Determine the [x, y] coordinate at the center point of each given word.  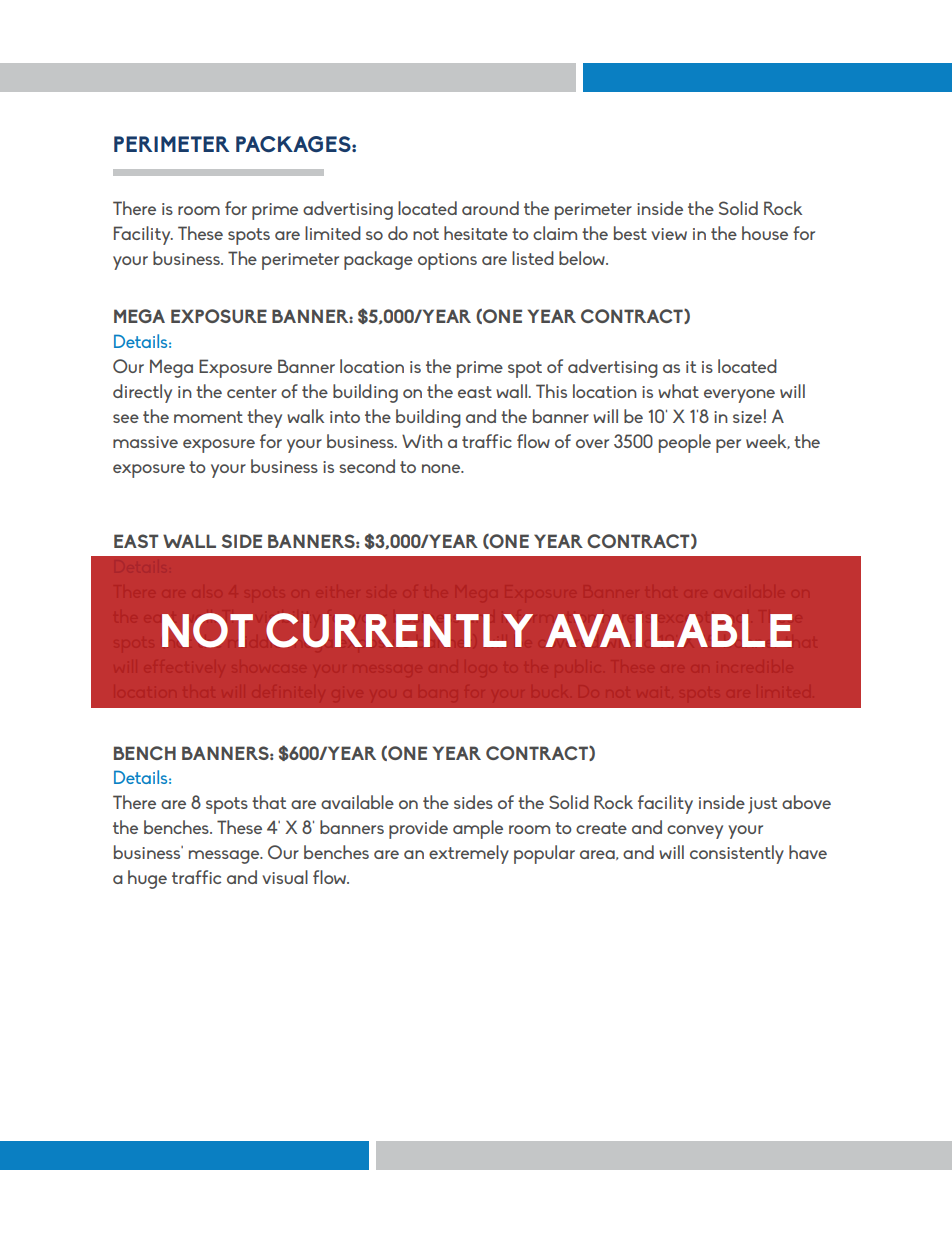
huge [147, 879]
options [447, 261]
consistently [737, 854]
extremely [469, 854]
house [765, 233]
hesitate [476, 233]
